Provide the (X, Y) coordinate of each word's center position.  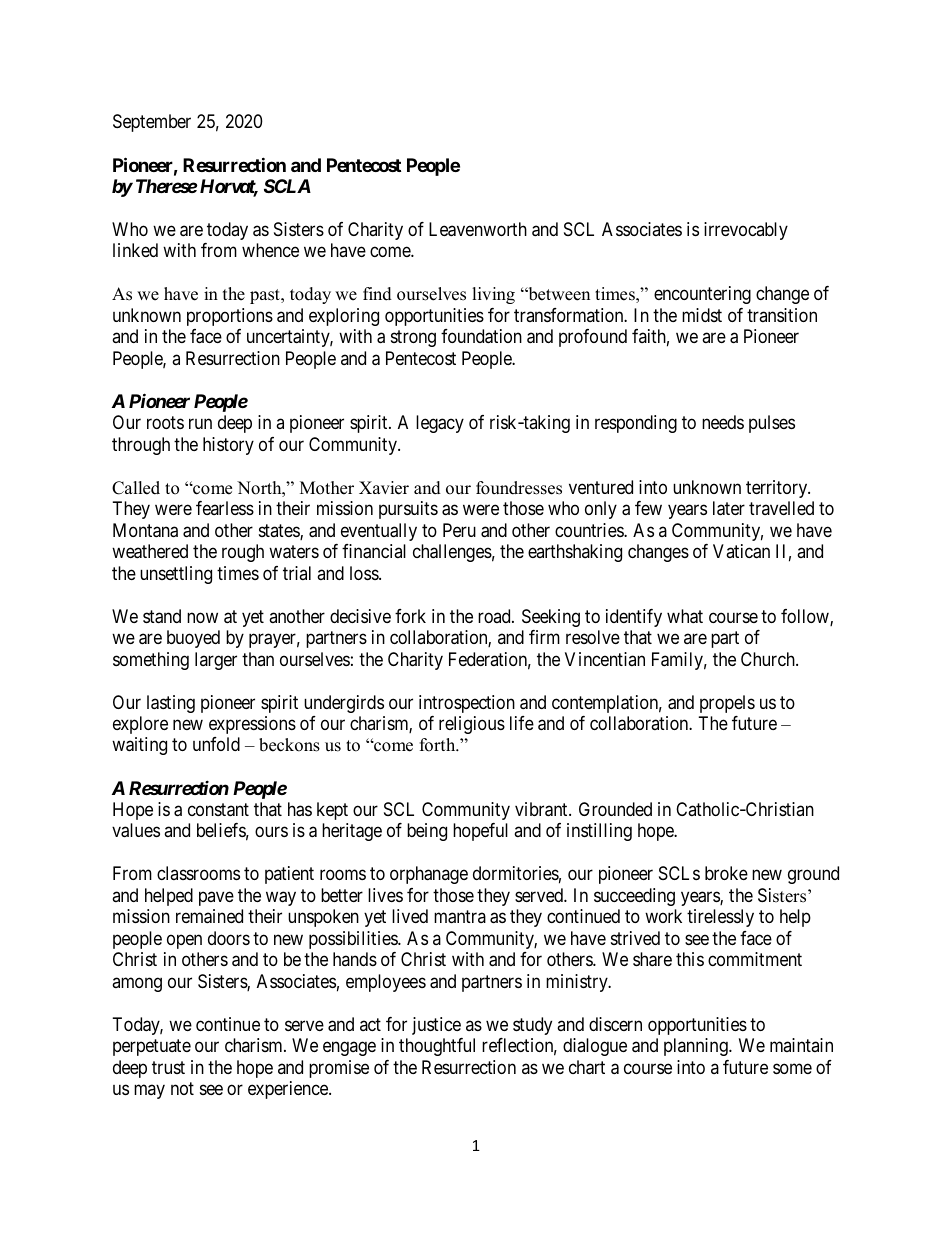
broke (726, 873)
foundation (481, 336)
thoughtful (437, 1047)
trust (168, 1067)
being (427, 832)
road (495, 616)
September (152, 123)
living (493, 295)
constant (218, 810)
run (200, 424)
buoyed (193, 639)
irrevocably (746, 231)
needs (723, 422)
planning (697, 1047)
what (685, 616)
